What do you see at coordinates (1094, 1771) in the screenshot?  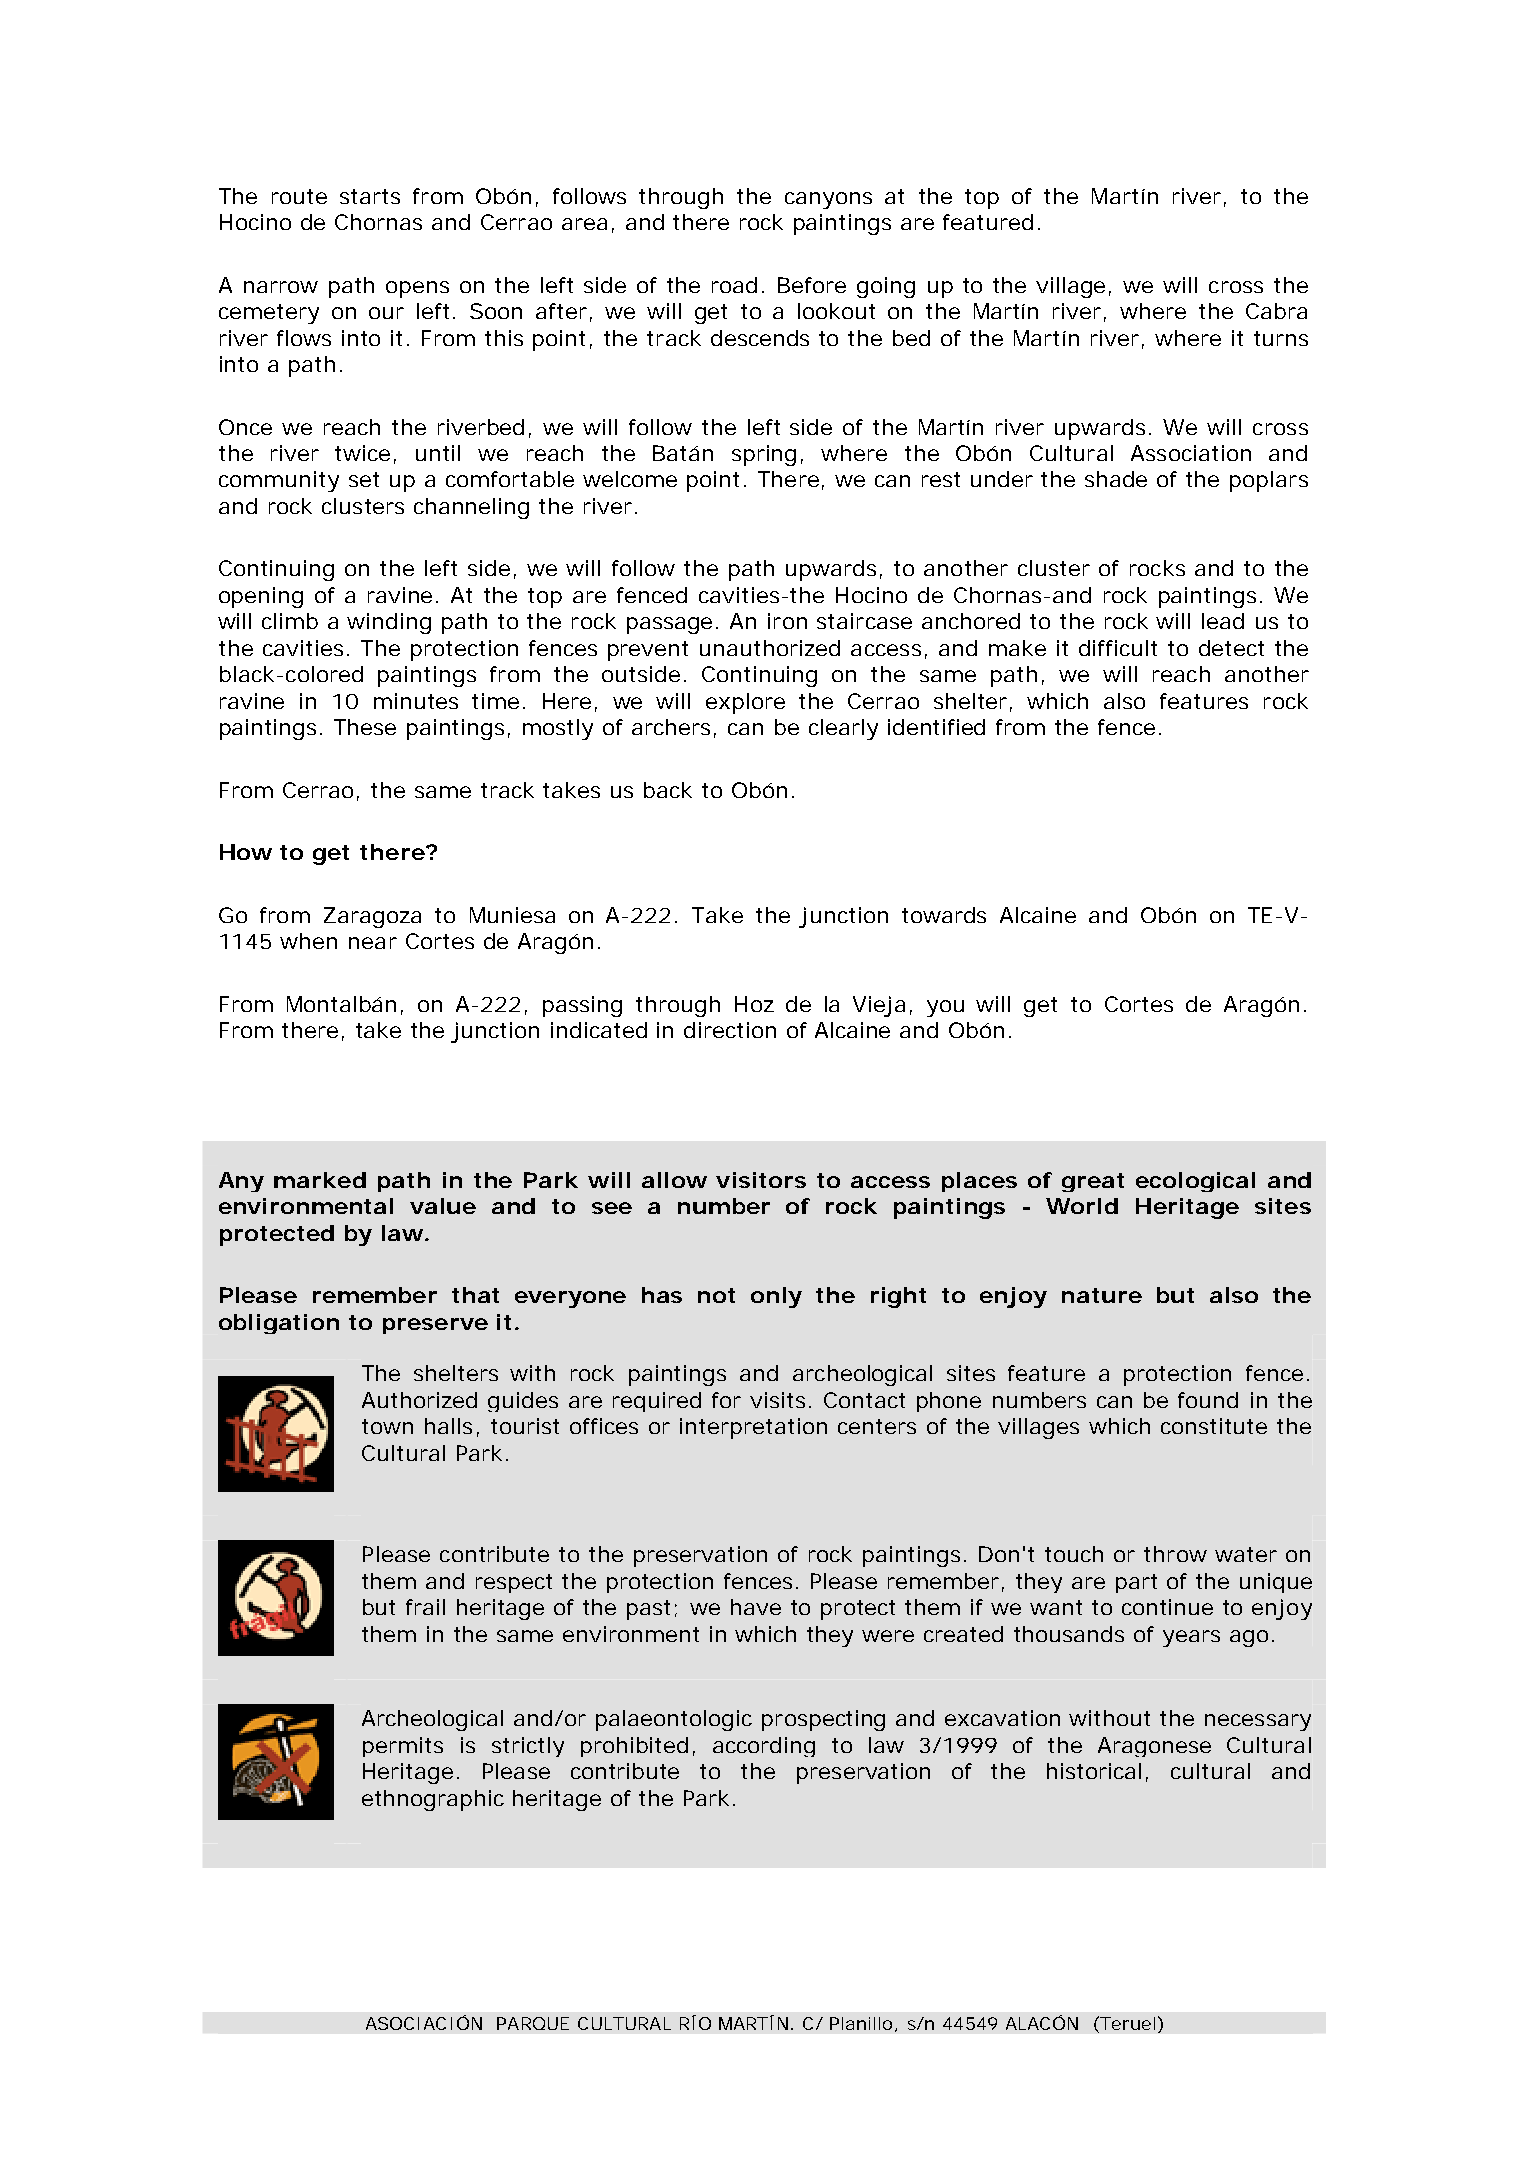 I see `historical` at bounding box center [1094, 1771].
